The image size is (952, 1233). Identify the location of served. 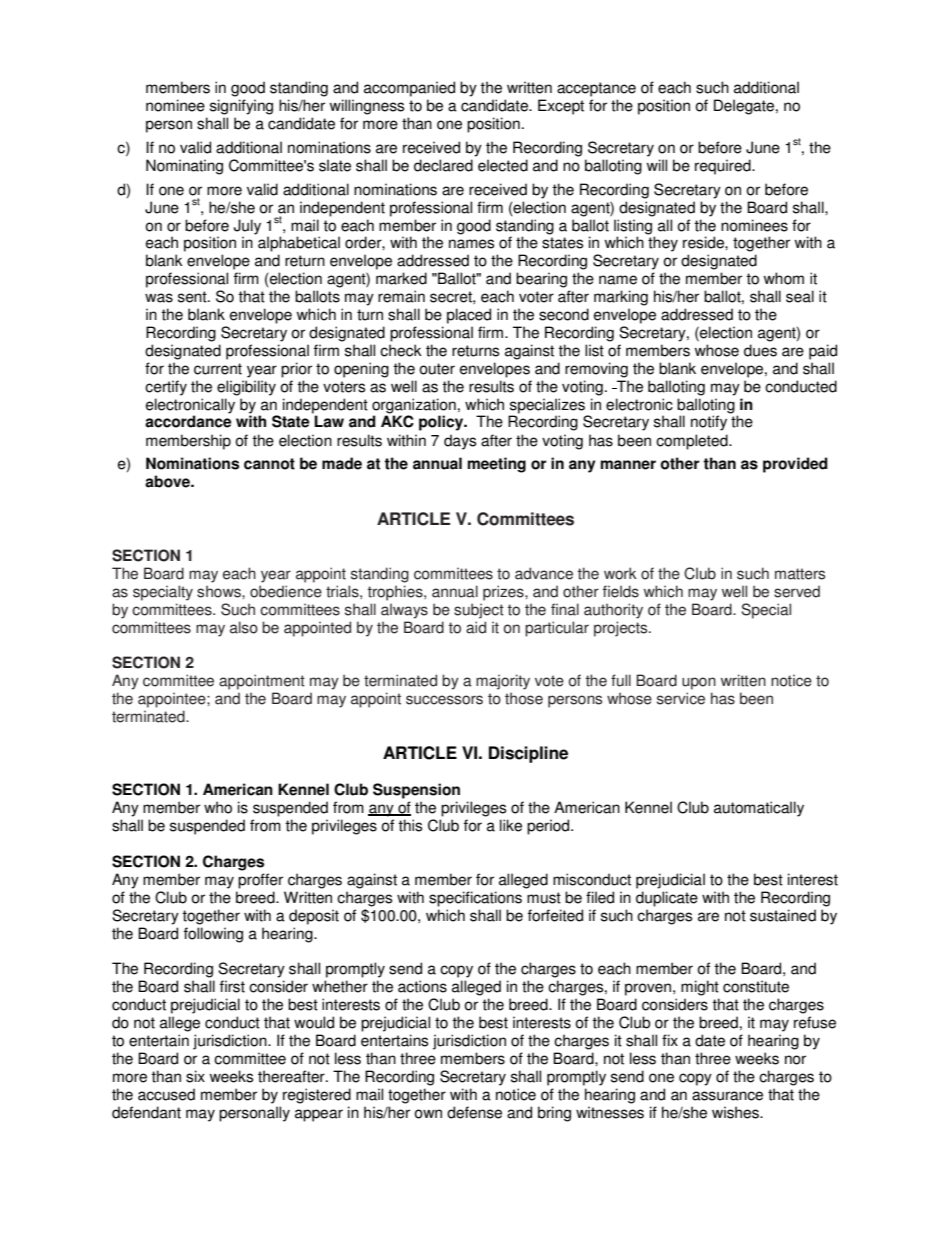
(797, 591).
